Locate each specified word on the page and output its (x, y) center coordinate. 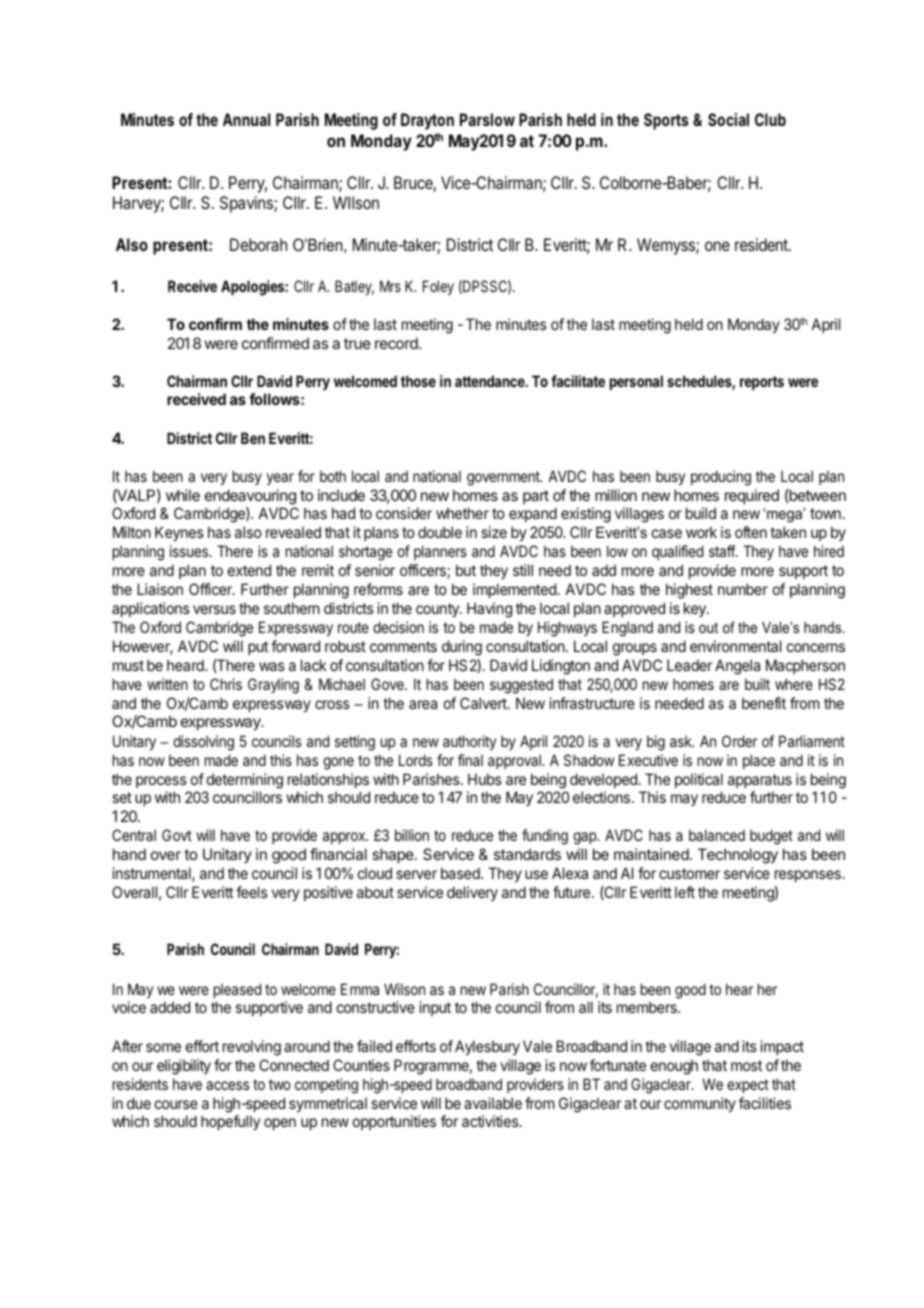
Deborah (258, 244)
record (397, 343)
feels (252, 892)
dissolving (203, 743)
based (461, 873)
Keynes (179, 533)
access (227, 1085)
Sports (666, 121)
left (685, 892)
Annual (246, 119)
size (494, 532)
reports (762, 383)
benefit (764, 703)
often (751, 532)
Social (728, 119)
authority (469, 742)
